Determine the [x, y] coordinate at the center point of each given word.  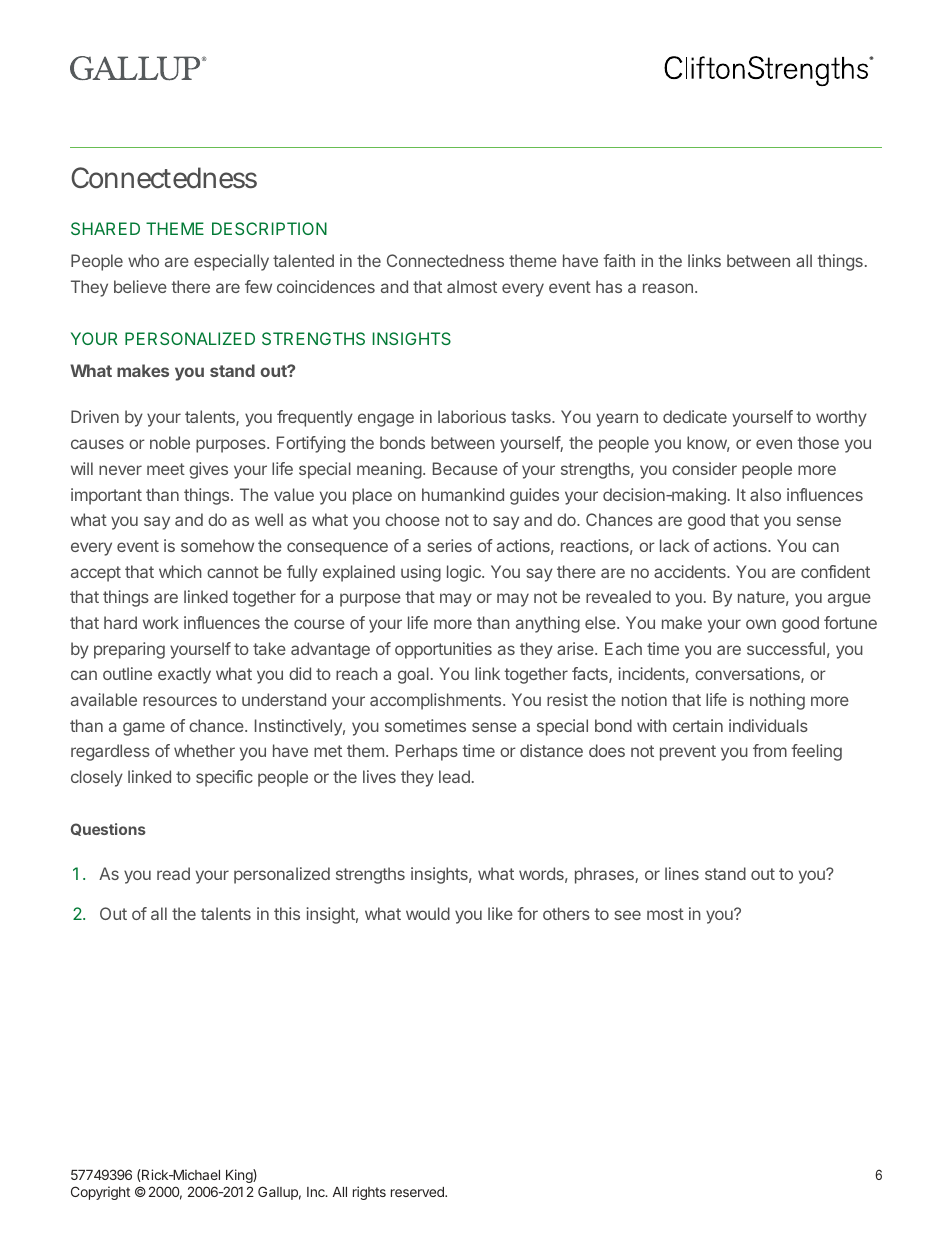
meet [166, 469]
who [143, 260]
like [500, 913]
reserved [418, 1192]
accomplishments [437, 701]
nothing [777, 701]
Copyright [100, 1193]
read [173, 873]
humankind [463, 494]
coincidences [326, 286]
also [765, 494]
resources [180, 701]
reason [668, 288]
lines [682, 873]
